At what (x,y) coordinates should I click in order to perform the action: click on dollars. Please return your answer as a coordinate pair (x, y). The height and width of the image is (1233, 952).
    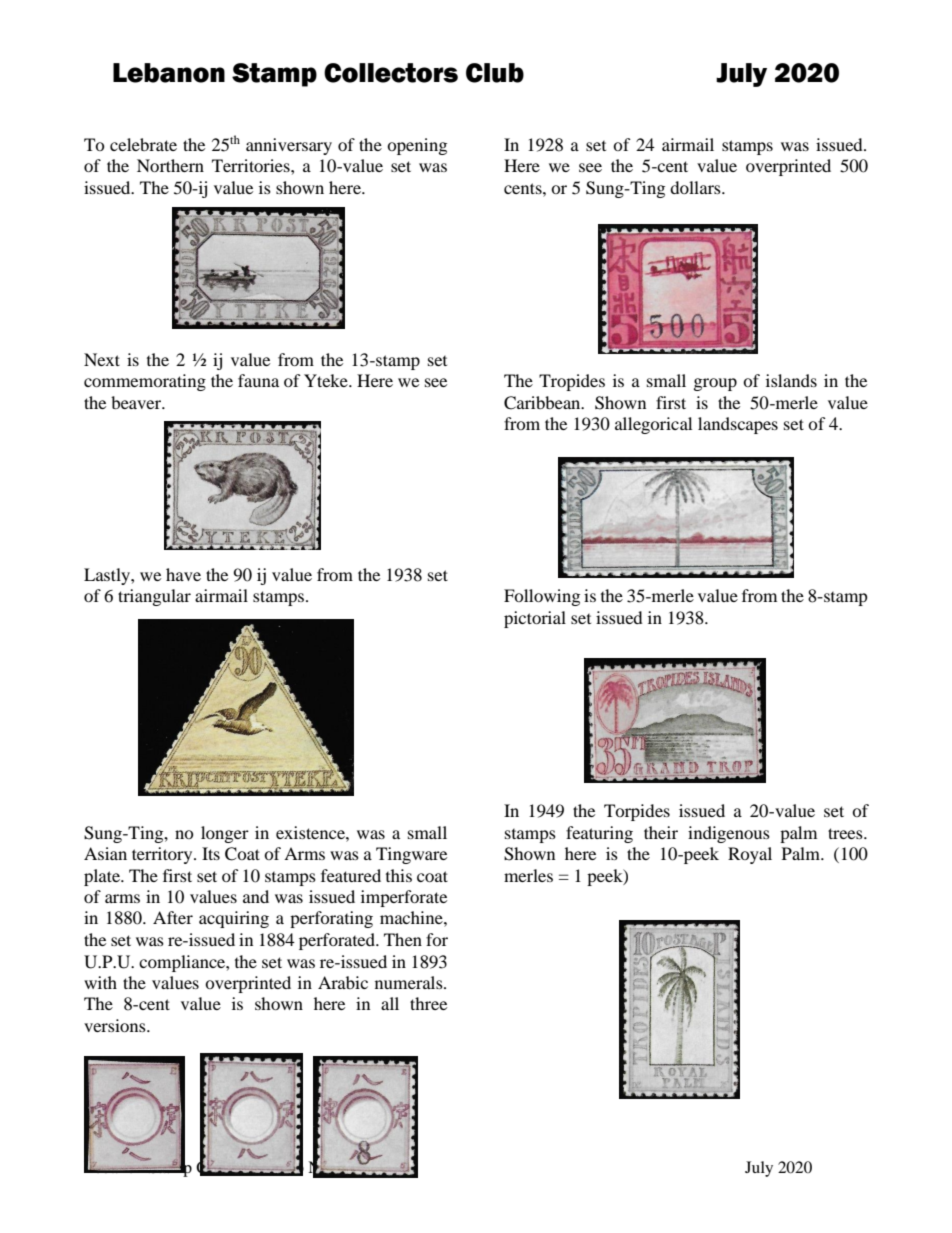
    Looking at the image, I should click on (696, 187).
